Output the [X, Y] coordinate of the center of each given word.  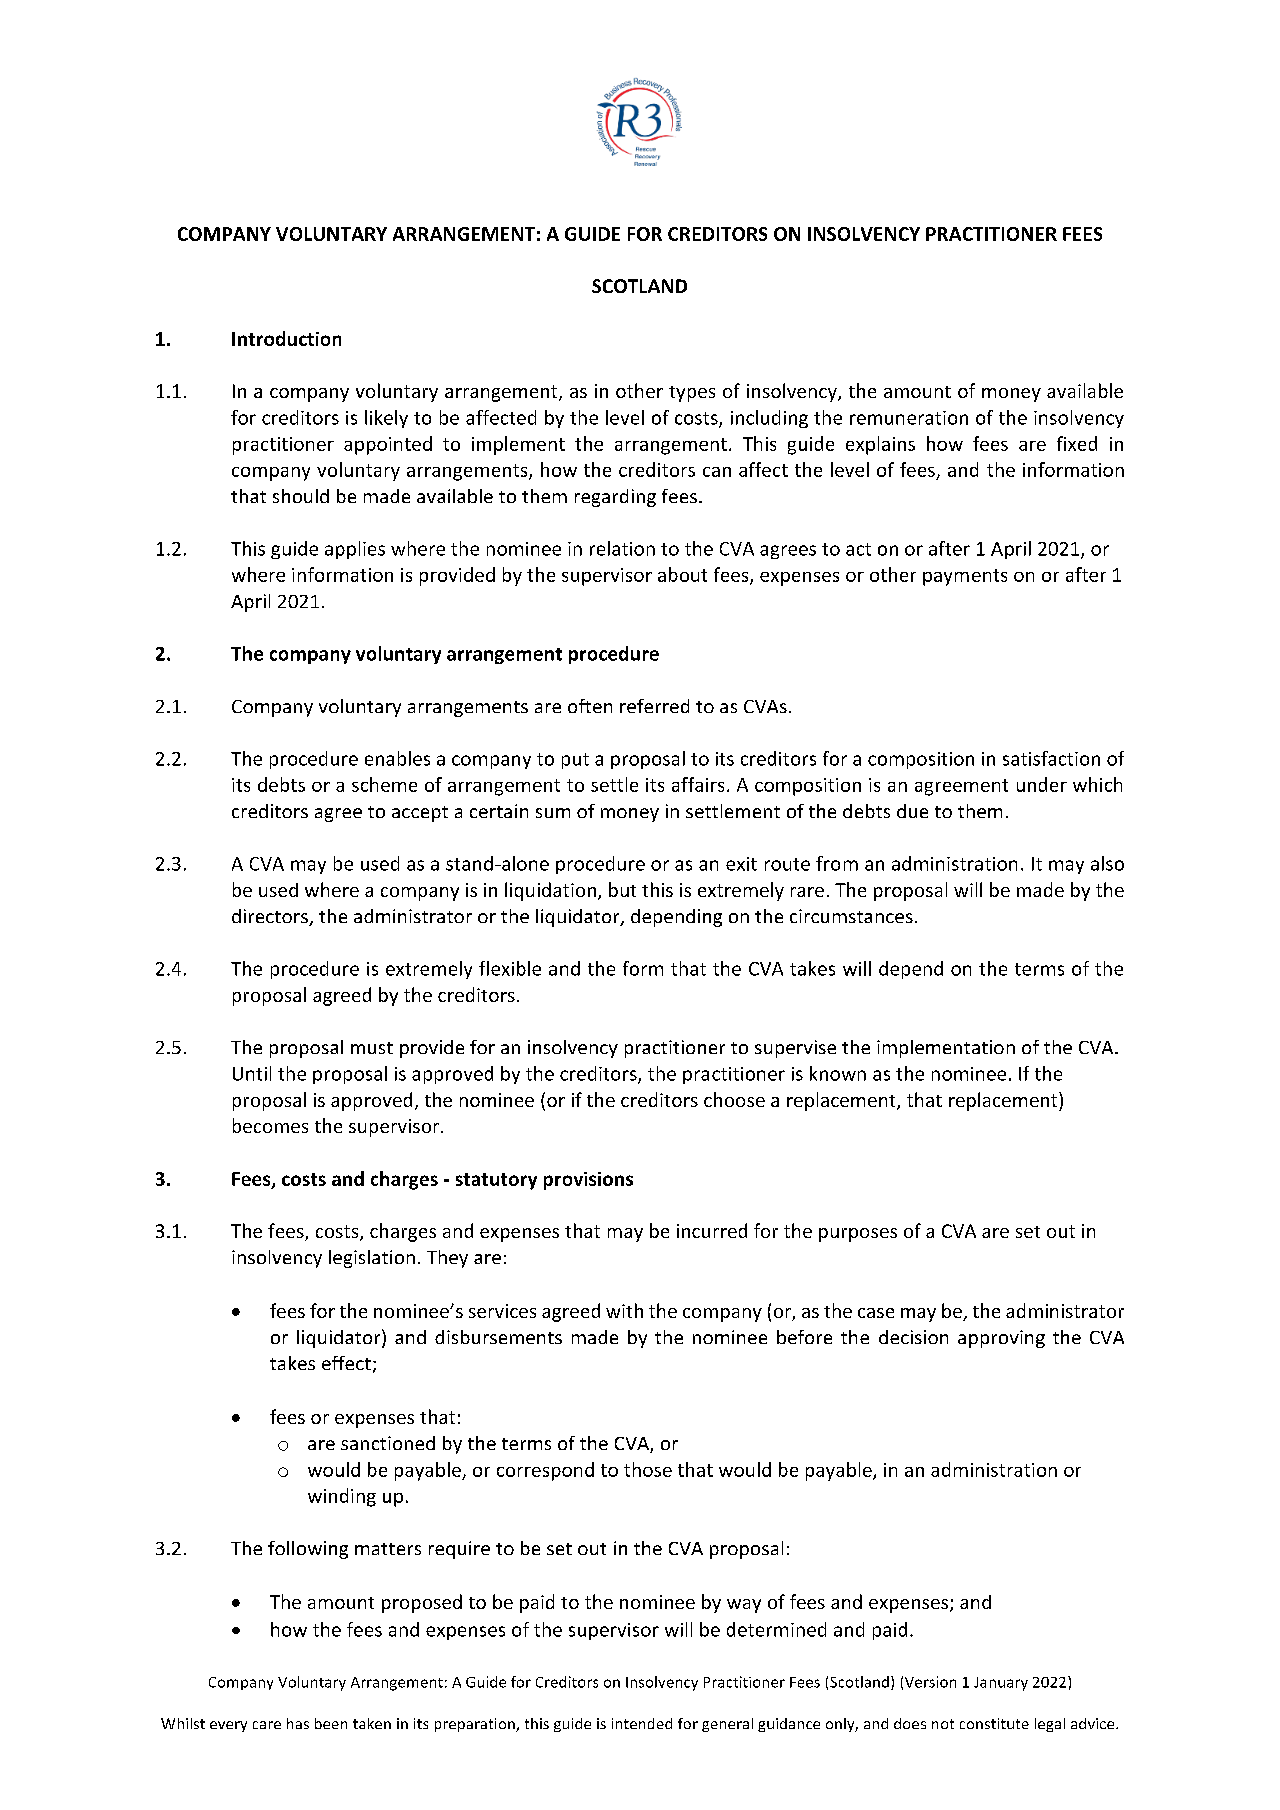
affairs [698, 784]
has [298, 1723]
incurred [712, 1230]
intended [642, 1723]
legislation [372, 1259]
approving [1001, 1339]
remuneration [909, 418]
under [1042, 784]
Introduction [286, 338]
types [692, 394]
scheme [384, 784]
